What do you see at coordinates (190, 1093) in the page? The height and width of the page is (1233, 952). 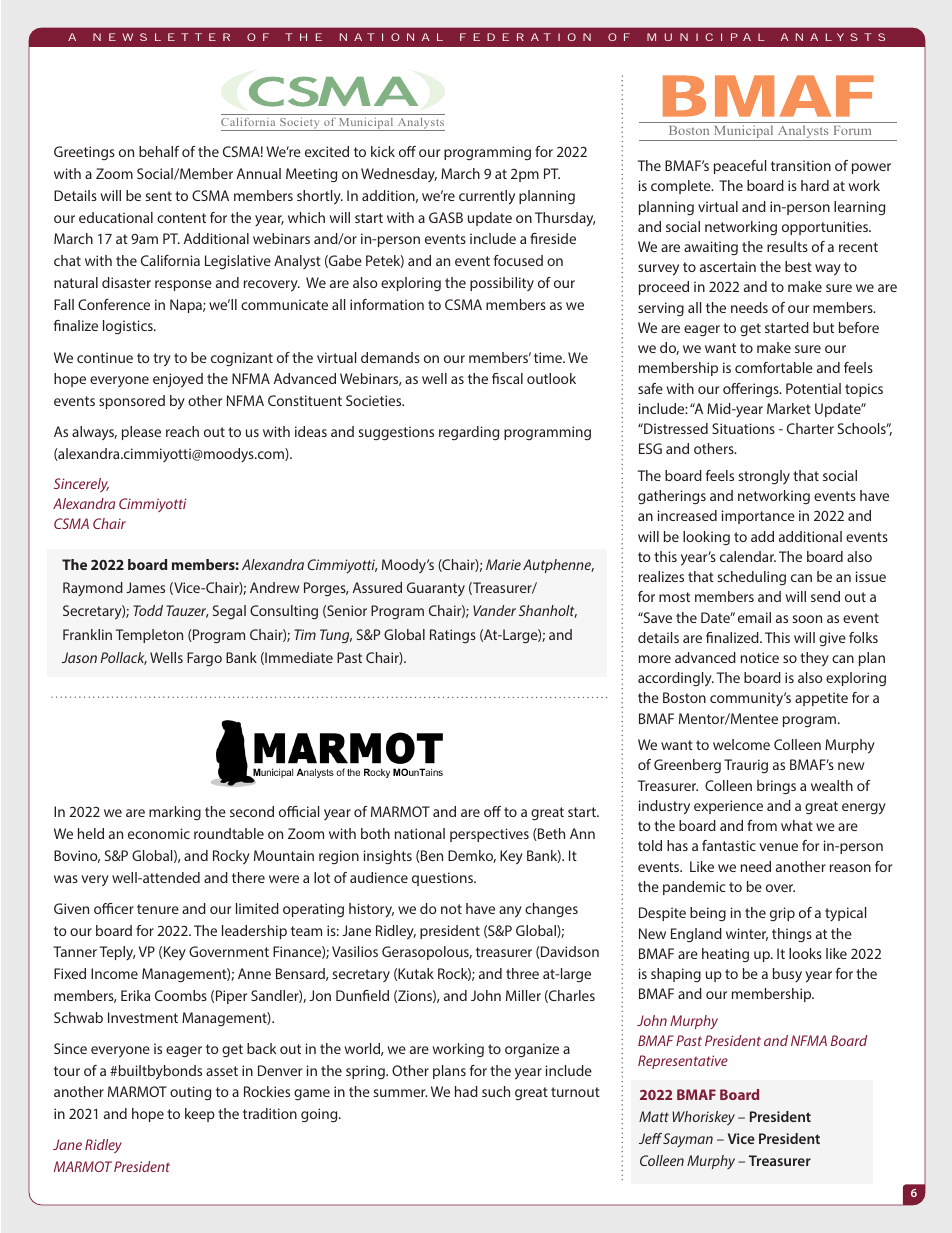 I see `outing` at bounding box center [190, 1093].
